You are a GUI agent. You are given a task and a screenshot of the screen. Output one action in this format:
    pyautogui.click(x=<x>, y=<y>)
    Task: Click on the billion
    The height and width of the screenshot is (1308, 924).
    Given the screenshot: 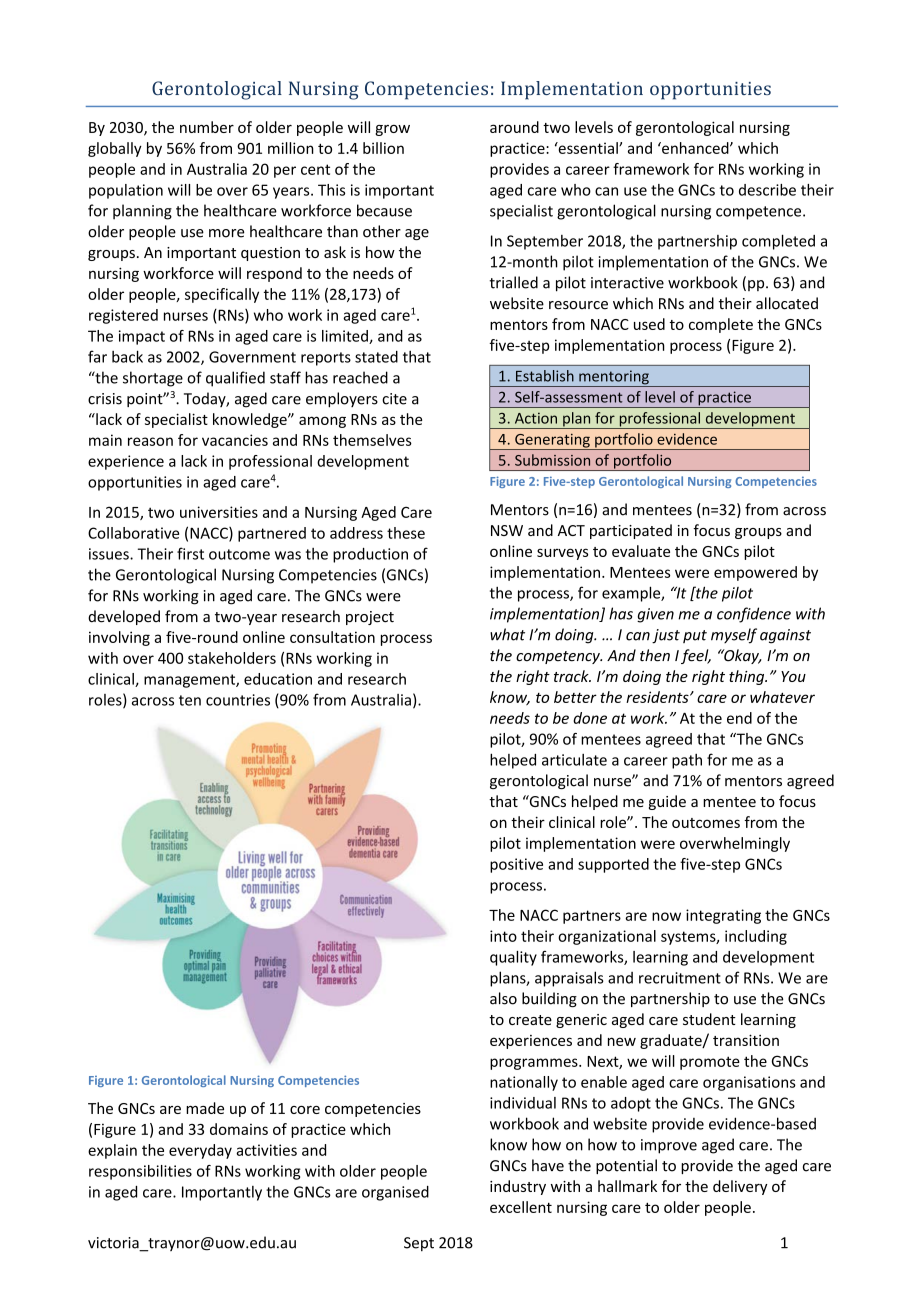 What is the action you would take?
    pyautogui.click(x=383, y=148)
